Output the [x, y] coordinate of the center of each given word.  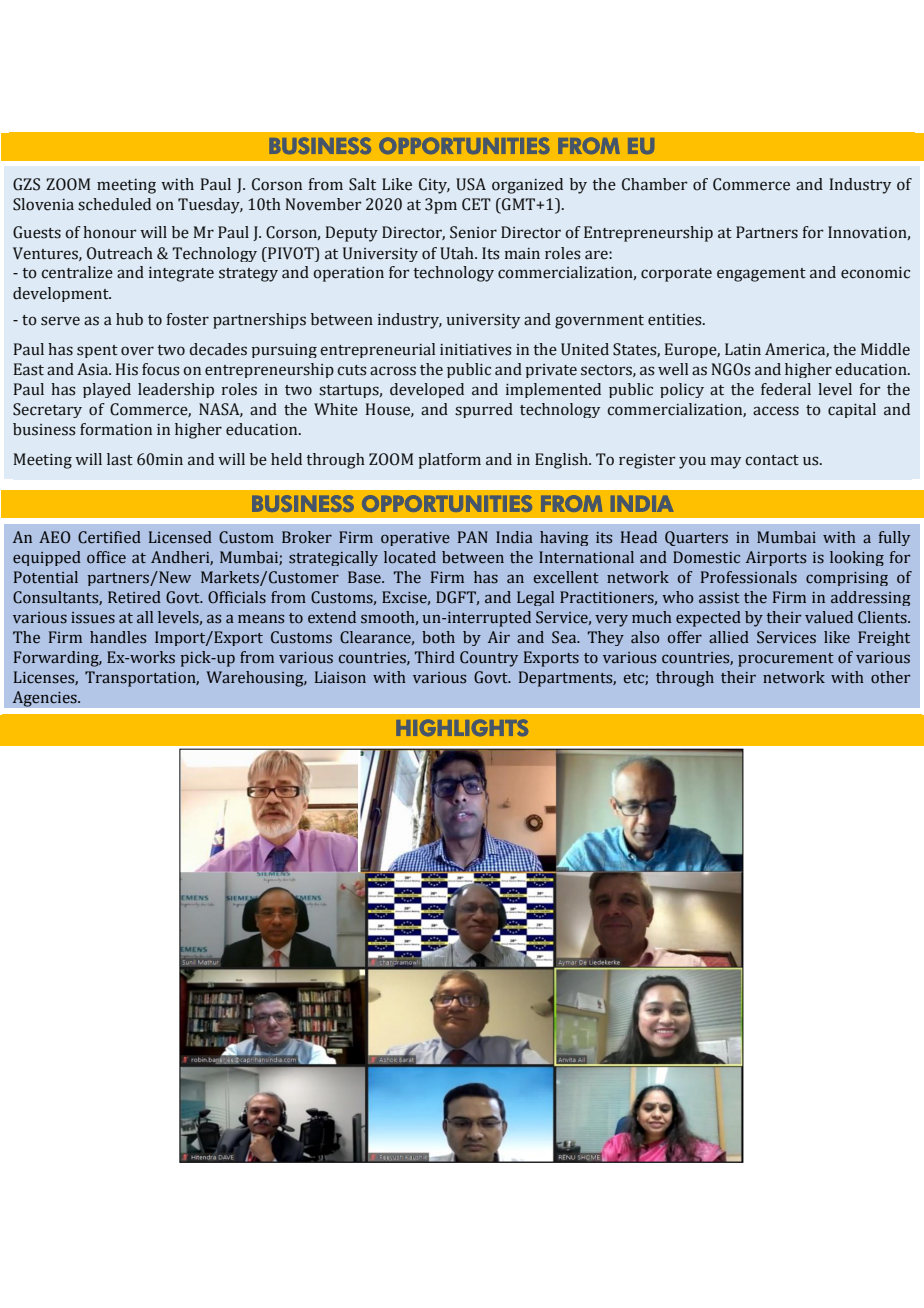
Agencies [45, 699]
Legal [535, 598]
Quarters [696, 538]
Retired [134, 597]
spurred [484, 410]
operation [348, 274]
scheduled [114, 204]
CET [476, 204]
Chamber [655, 184]
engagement [761, 275]
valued [829, 617]
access [776, 411]
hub [129, 319]
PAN [473, 537]
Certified [109, 537]
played [107, 390]
